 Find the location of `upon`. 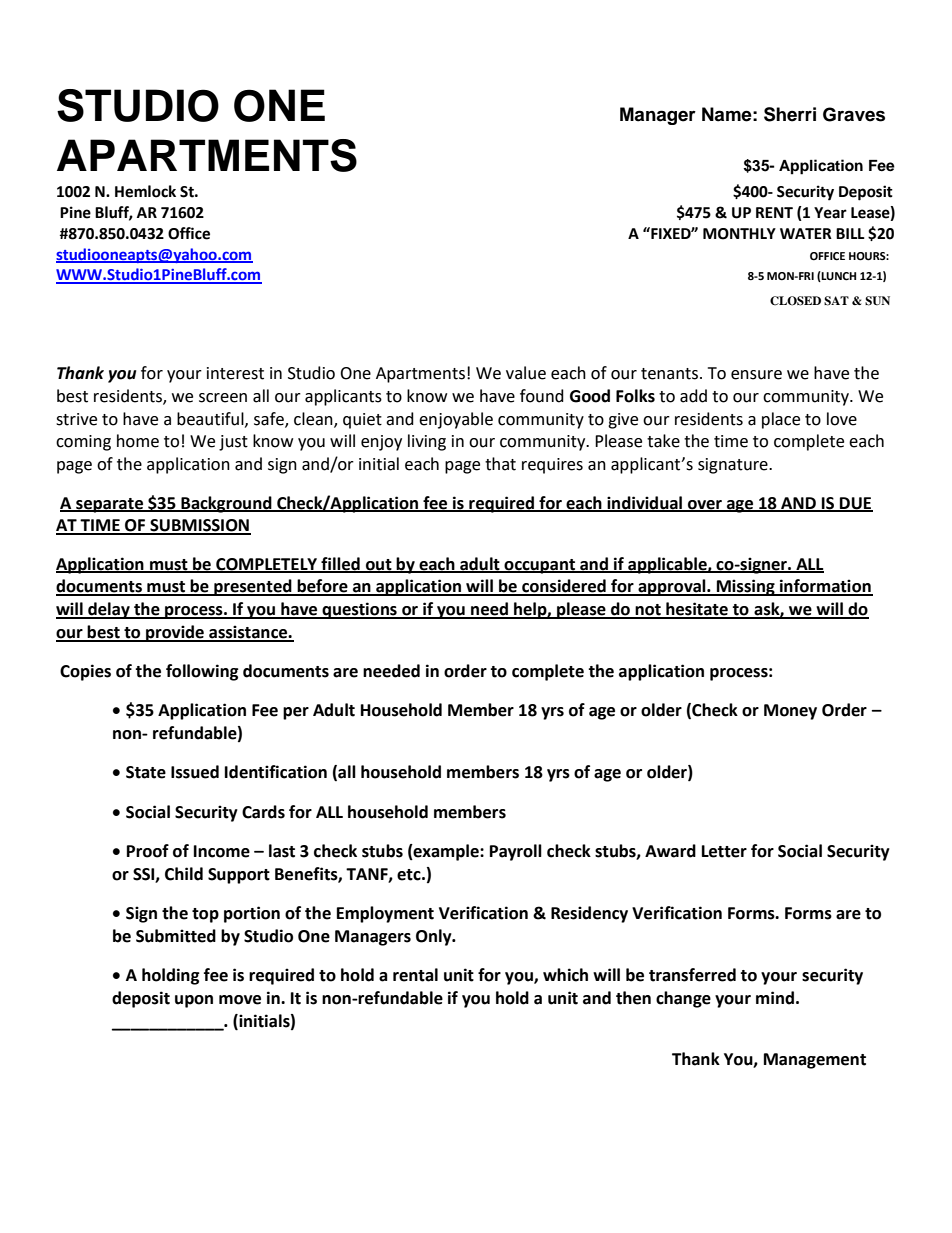

upon is located at coordinates (194, 1001).
